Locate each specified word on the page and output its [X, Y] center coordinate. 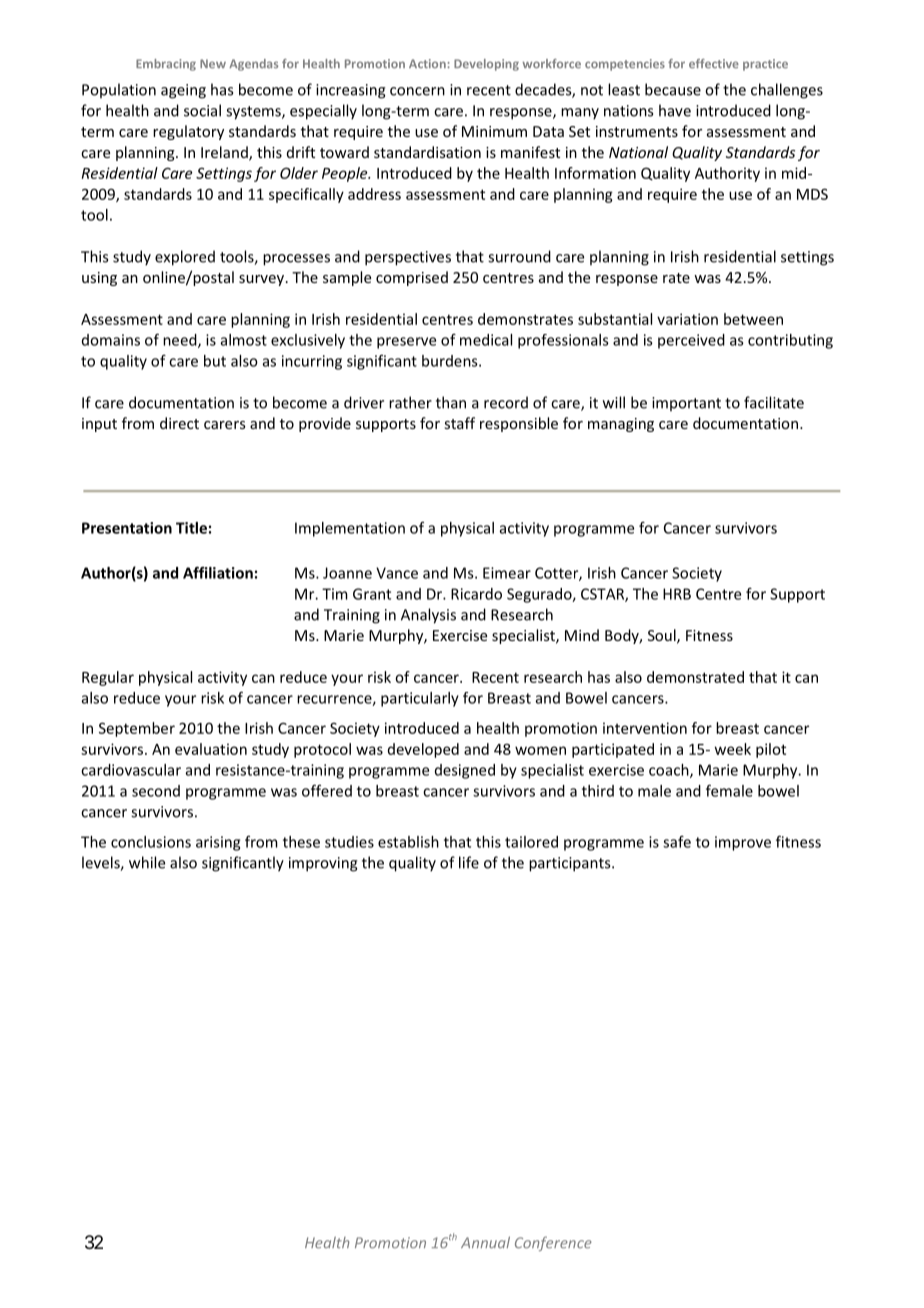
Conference [553, 1243]
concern [417, 91]
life [469, 862]
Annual [485, 1242]
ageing [183, 91]
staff [459, 423]
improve [743, 843]
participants [571, 864]
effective [714, 64]
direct [179, 423]
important [686, 404]
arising [218, 843]
